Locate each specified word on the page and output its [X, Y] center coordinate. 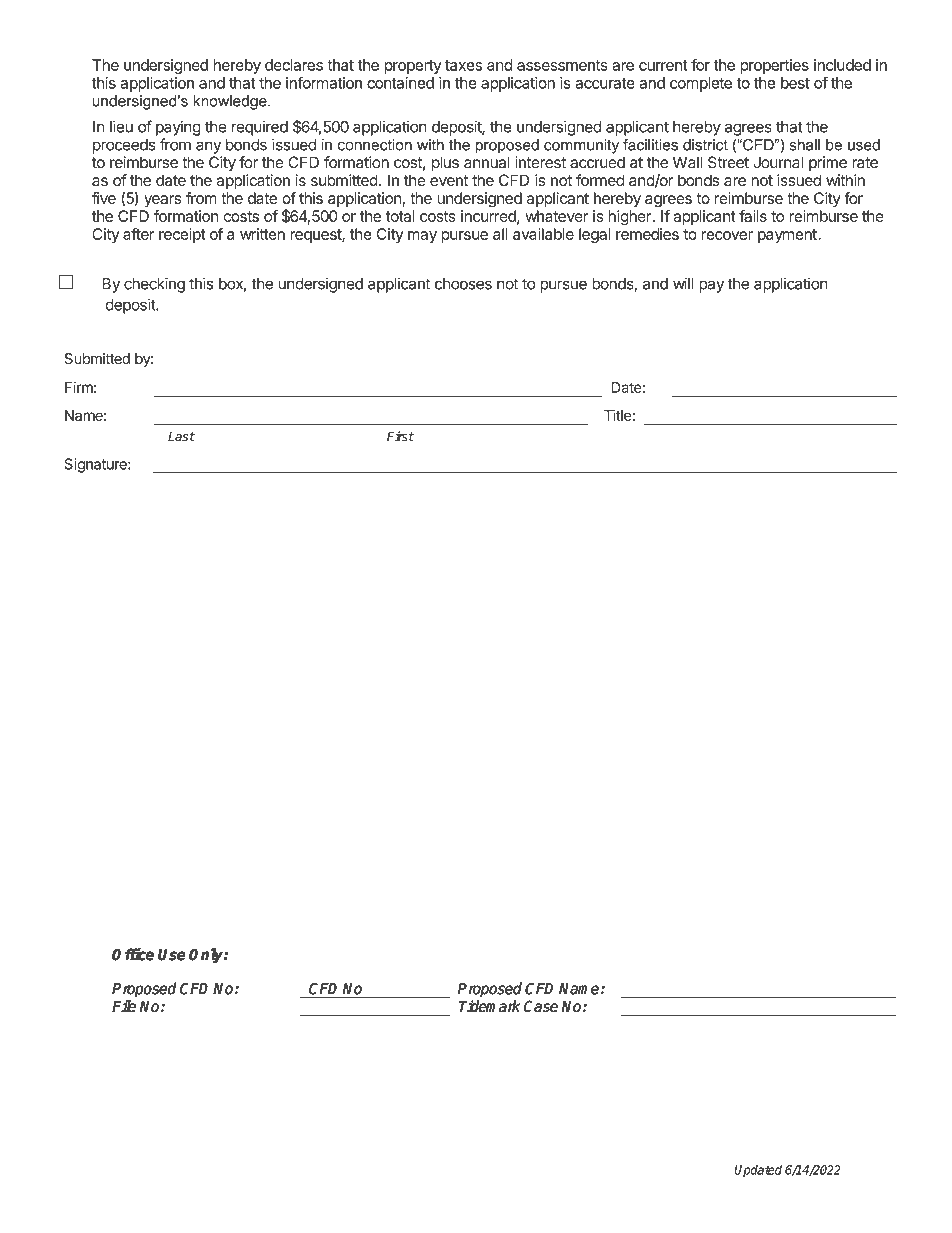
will [683, 283]
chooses [463, 284]
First [400, 436]
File [124, 1006]
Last [181, 437]
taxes [463, 65]
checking [154, 285]
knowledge [231, 102]
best [795, 83]
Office [133, 954]
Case [541, 1006]
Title [618, 415]
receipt [182, 235]
